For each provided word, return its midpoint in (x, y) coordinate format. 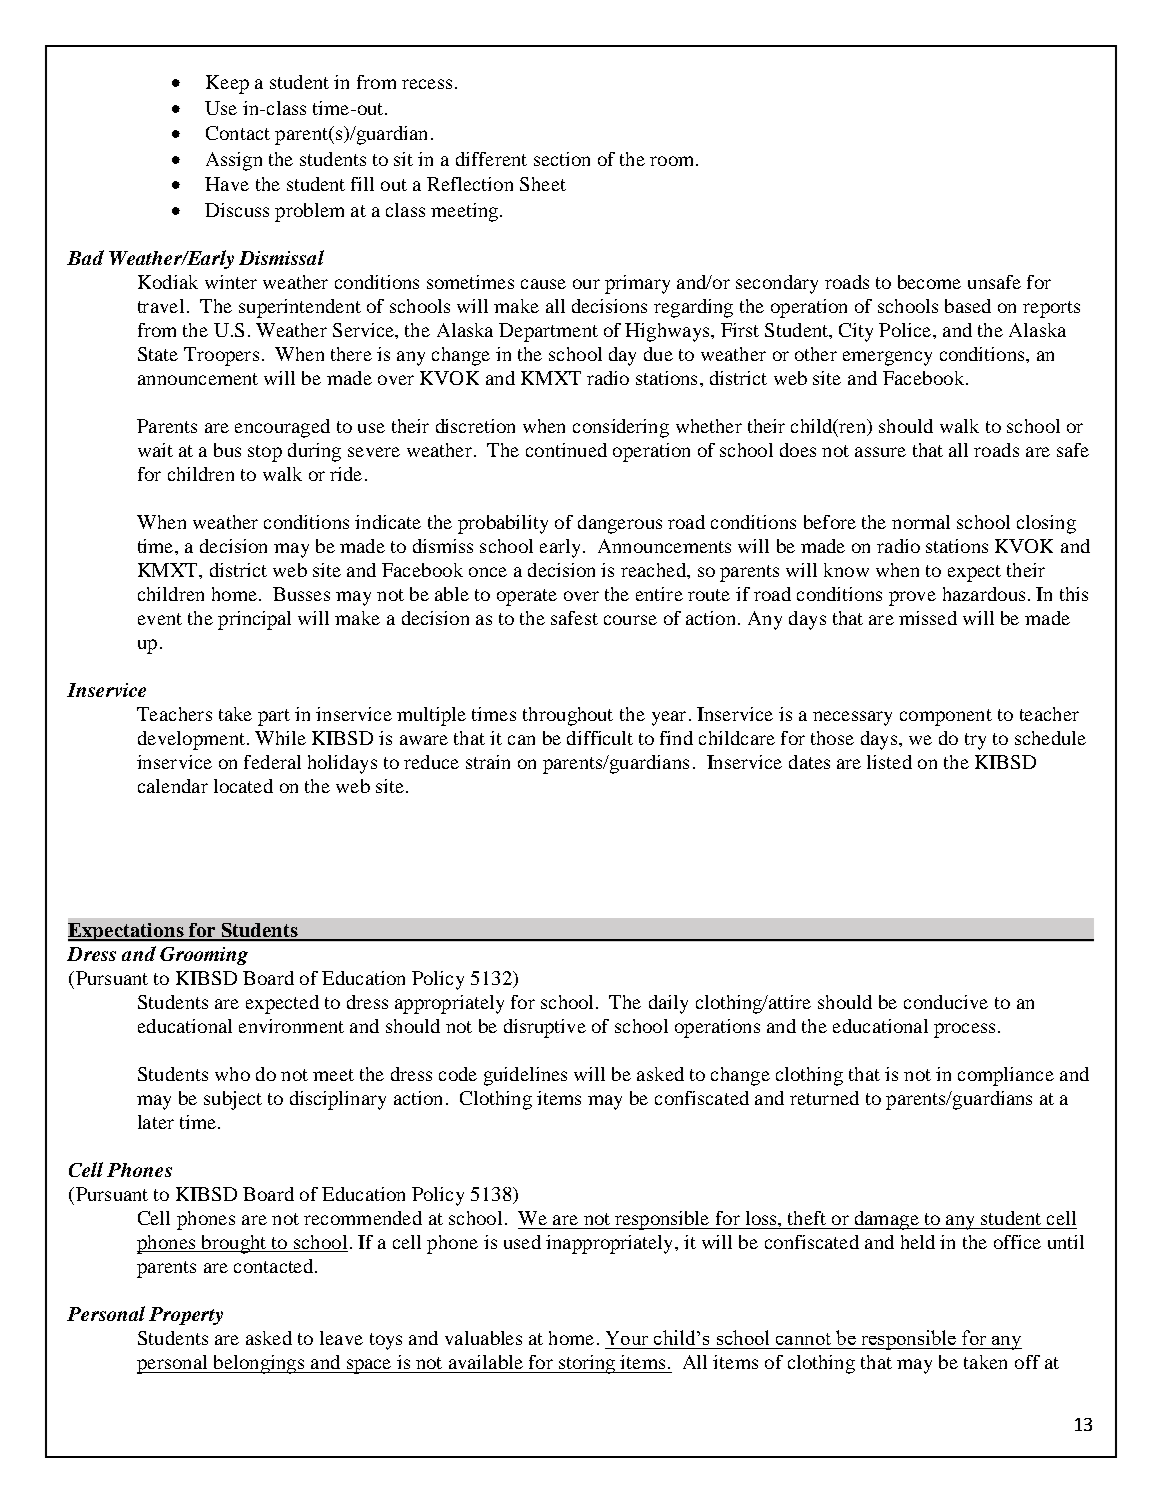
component (946, 717)
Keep (227, 84)
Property (186, 1316)
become (929, 282)
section (562, 159)
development (193, 740)
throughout (568, 716)
